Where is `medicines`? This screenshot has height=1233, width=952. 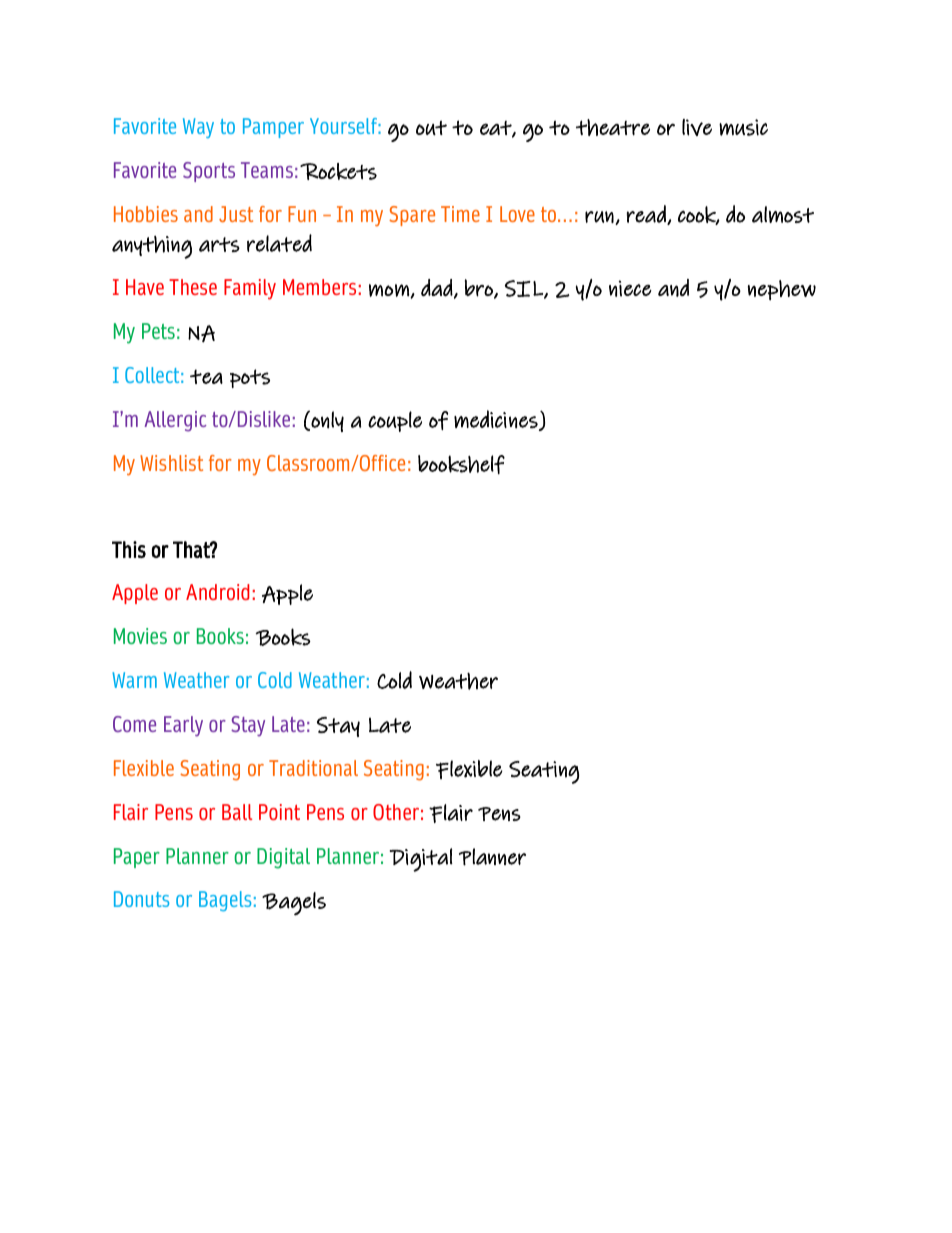
medicines is located at coordinates (497, 420).
